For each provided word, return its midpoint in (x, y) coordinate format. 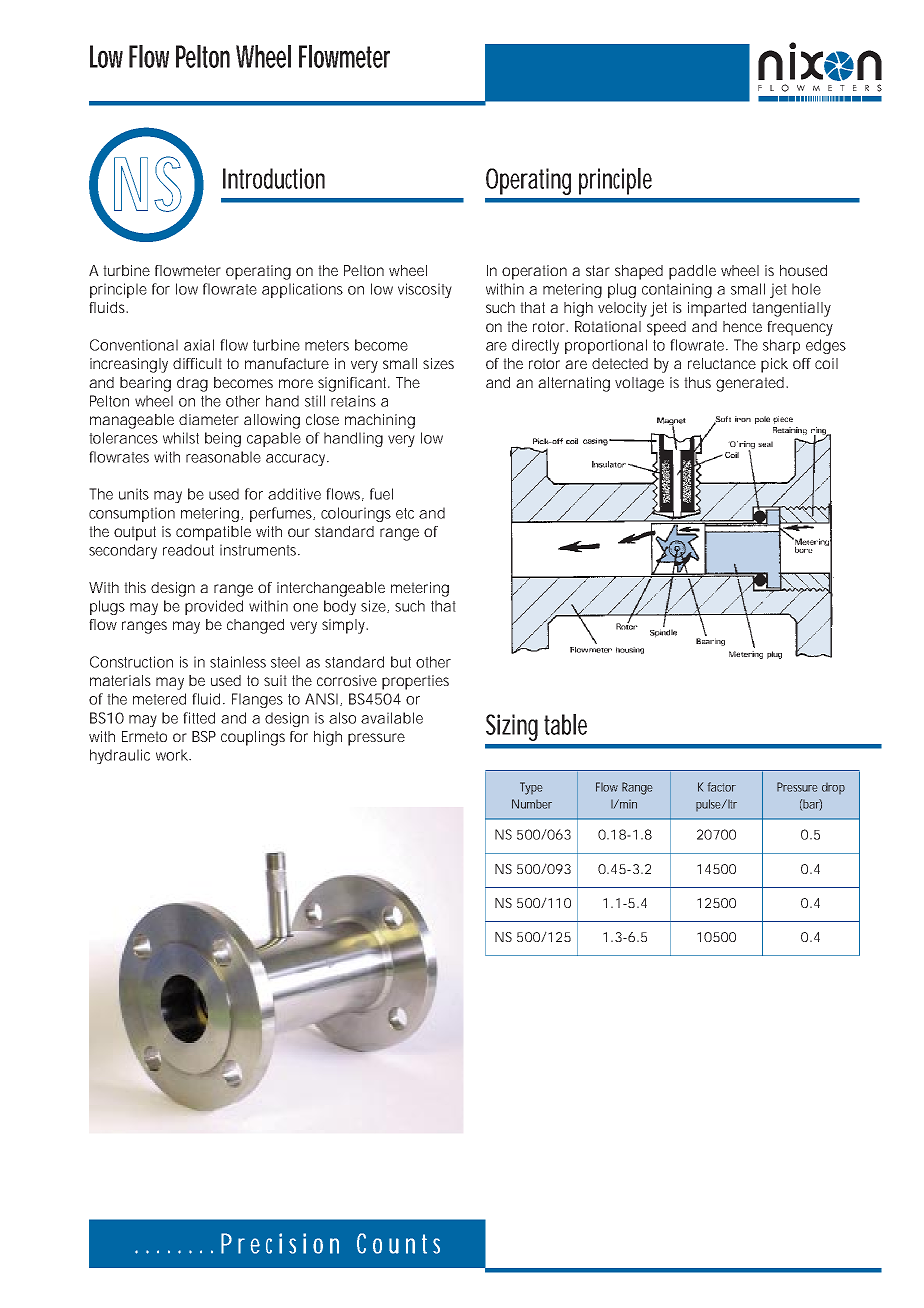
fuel (381, 494)
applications (302, 290)
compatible (213, 533)
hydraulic (120, 756)
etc (405, 513)
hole (806, 289)
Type (531, 788)
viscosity (425, 290)
